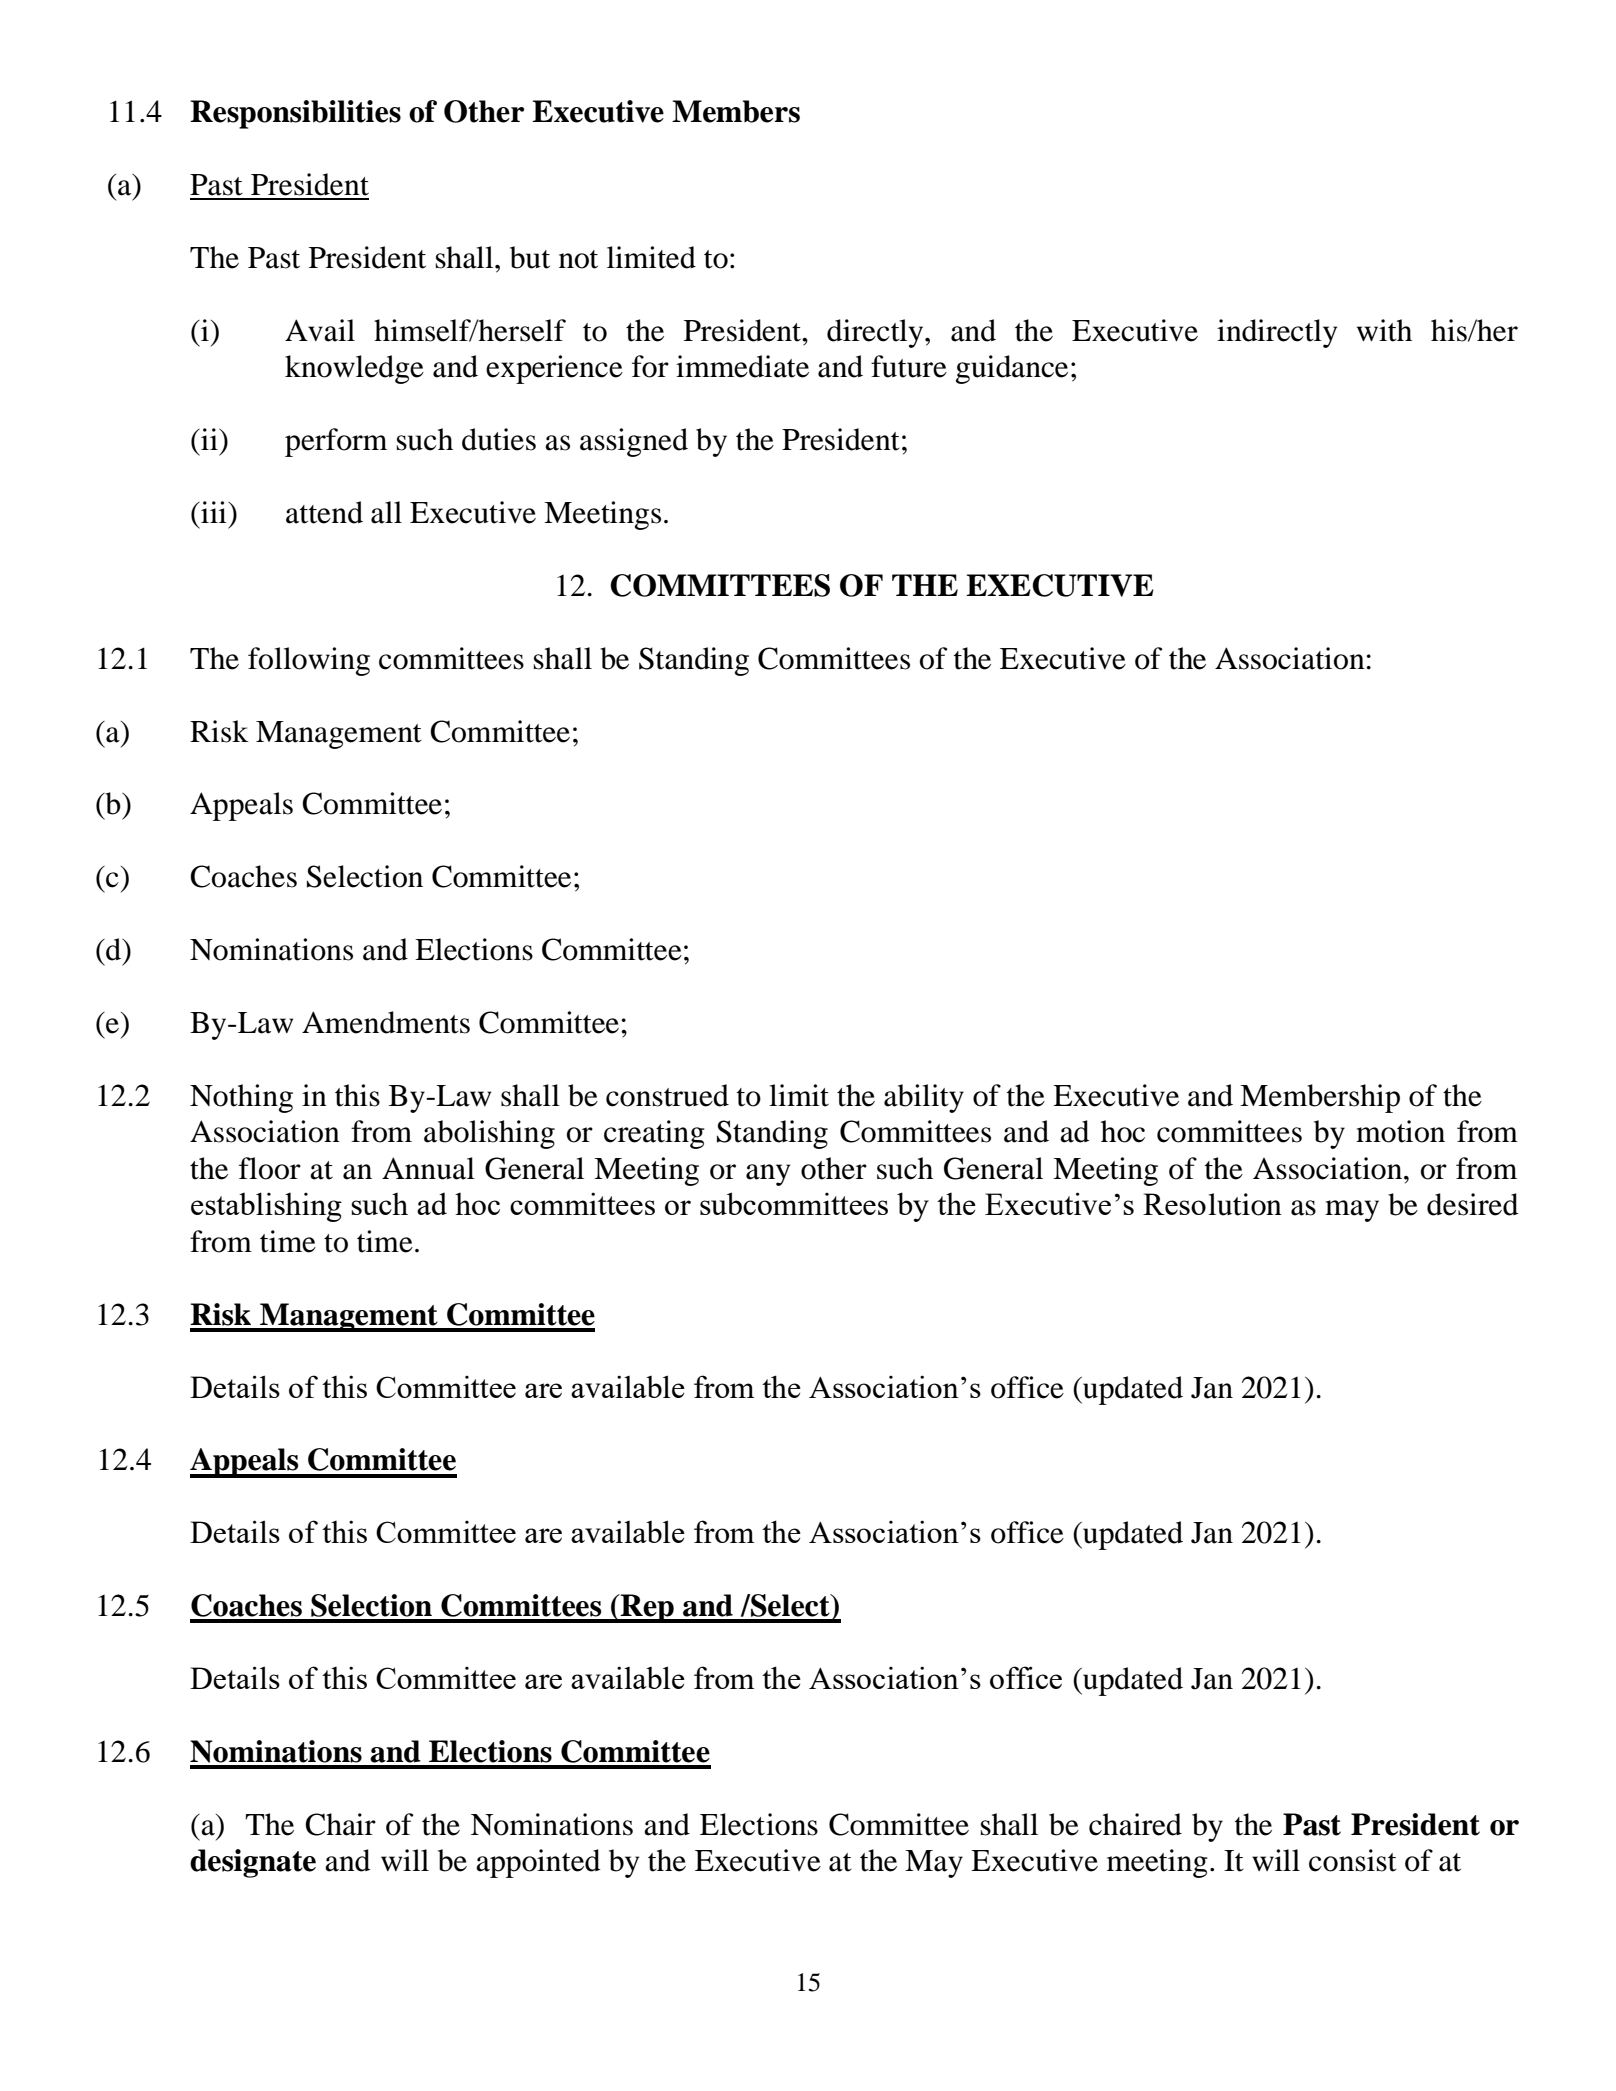 This screenshot has width=1616, height=2091. Describe the element at coordinates (253, 1863) in the screenshot. I see `designate` at that location.
